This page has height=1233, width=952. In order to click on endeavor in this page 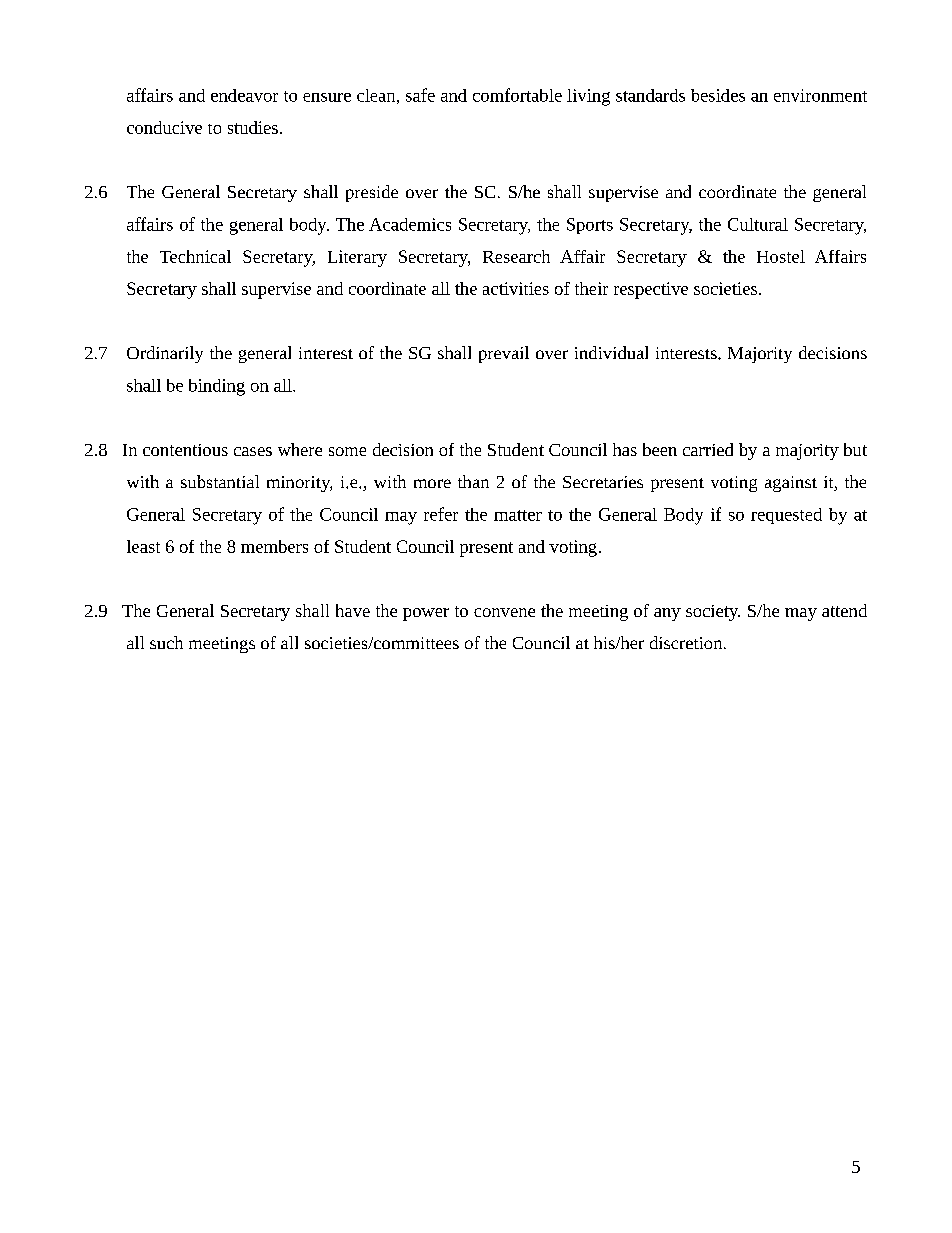, I will do `click(244, 95)`.
